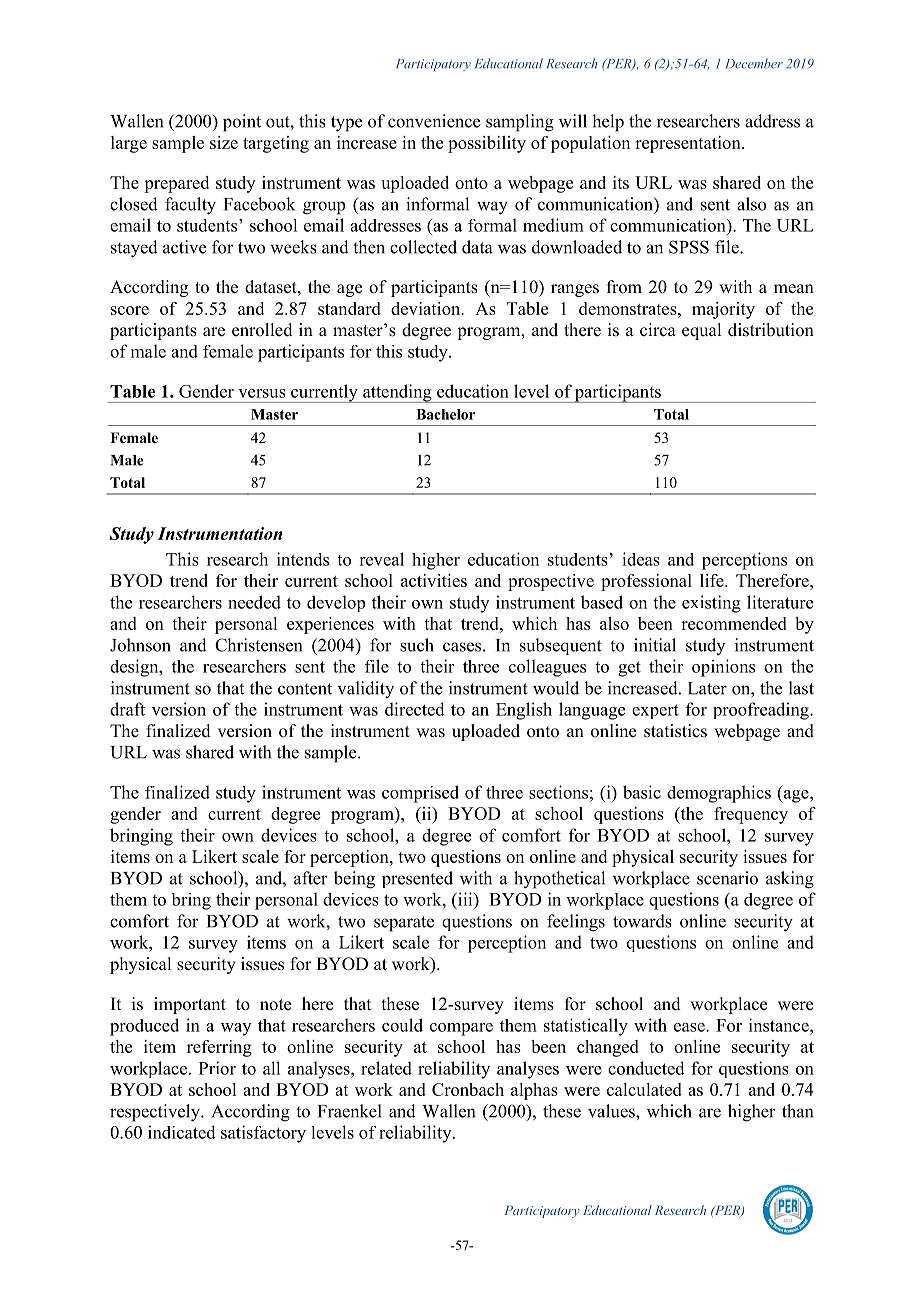 This screenshot has height=1308, width=924. I want to click on equal, so click(701, 331).
